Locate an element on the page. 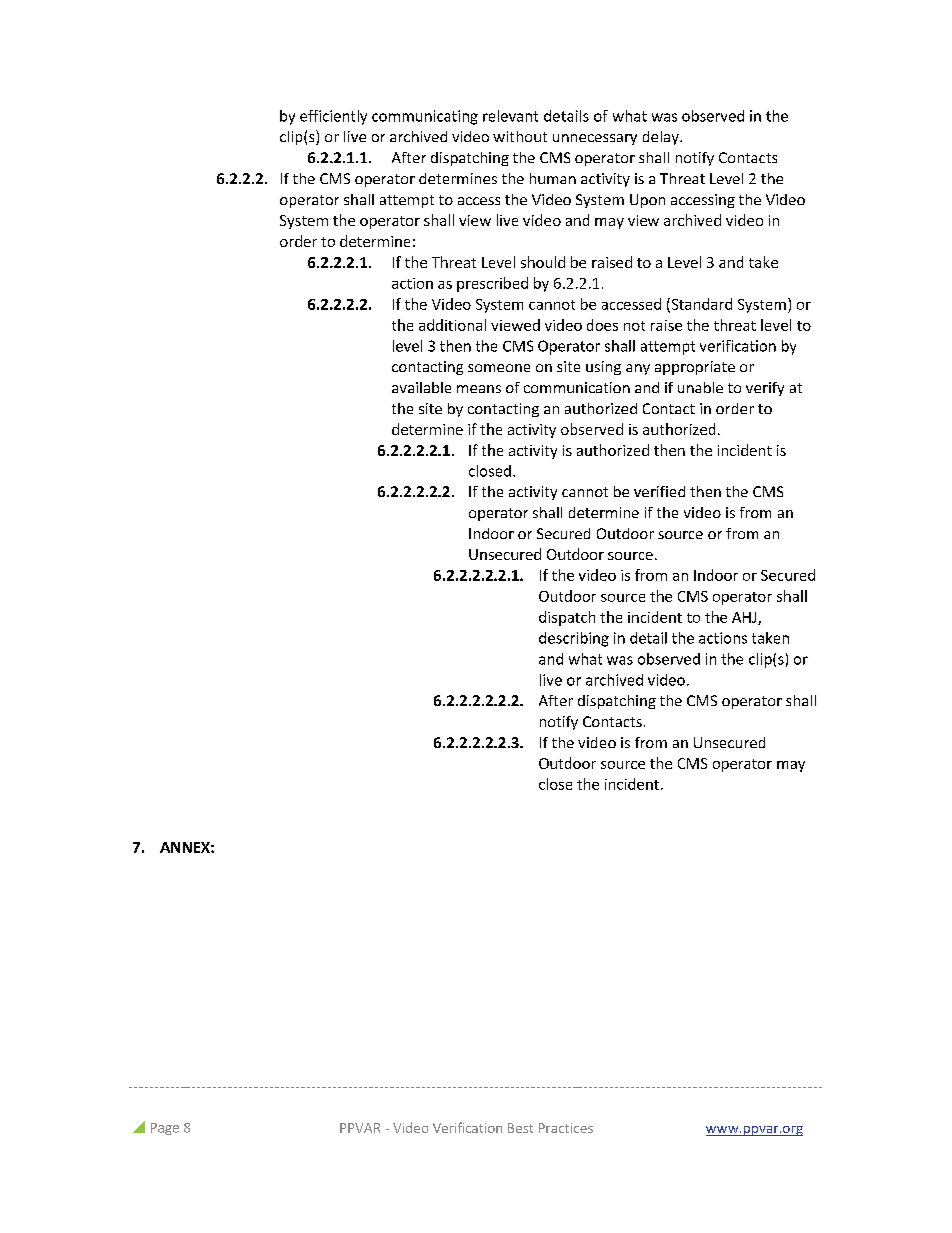 The height and width of the document is (1233, 952). delay is located at coordinates (662, 138).
